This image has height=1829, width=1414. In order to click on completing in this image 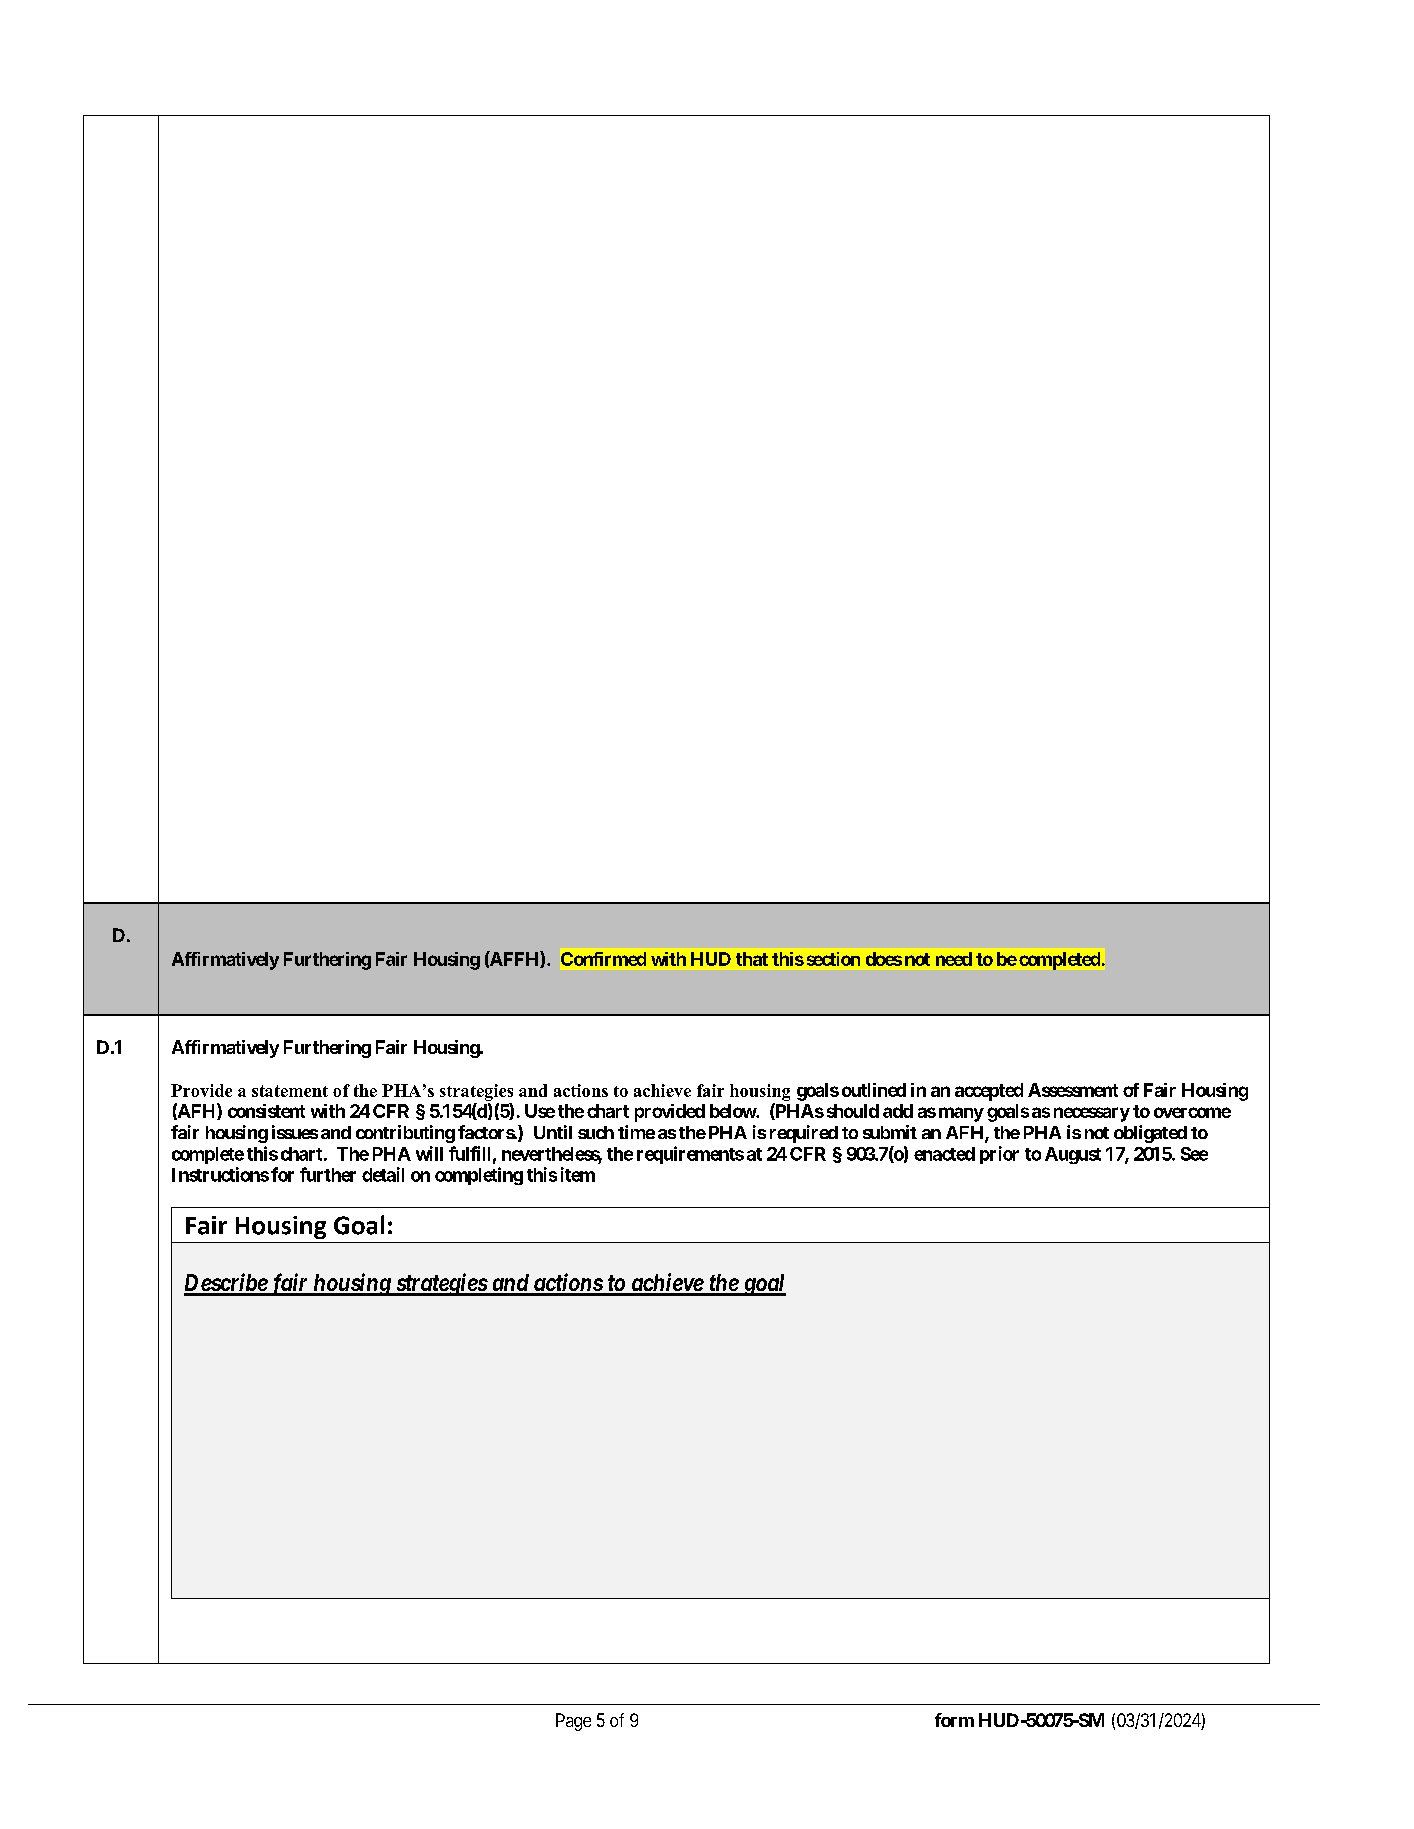, I will do `click(479, 1176)`.
